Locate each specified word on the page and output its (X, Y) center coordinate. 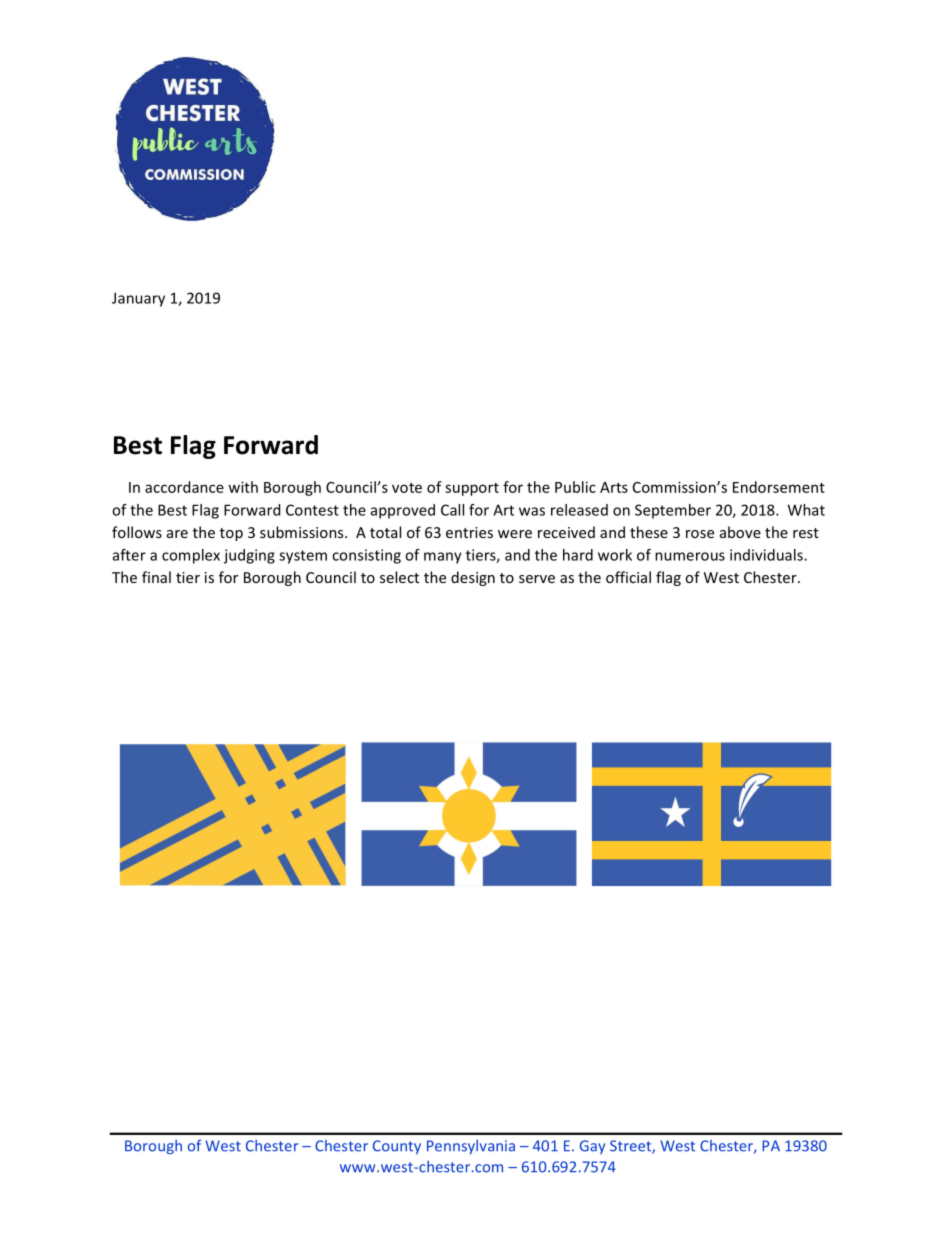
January (138, 299)
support (472, 489)
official (628, 577)
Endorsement (779, 487)
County (397, 1147)
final (156, 577)
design (473, 578)
